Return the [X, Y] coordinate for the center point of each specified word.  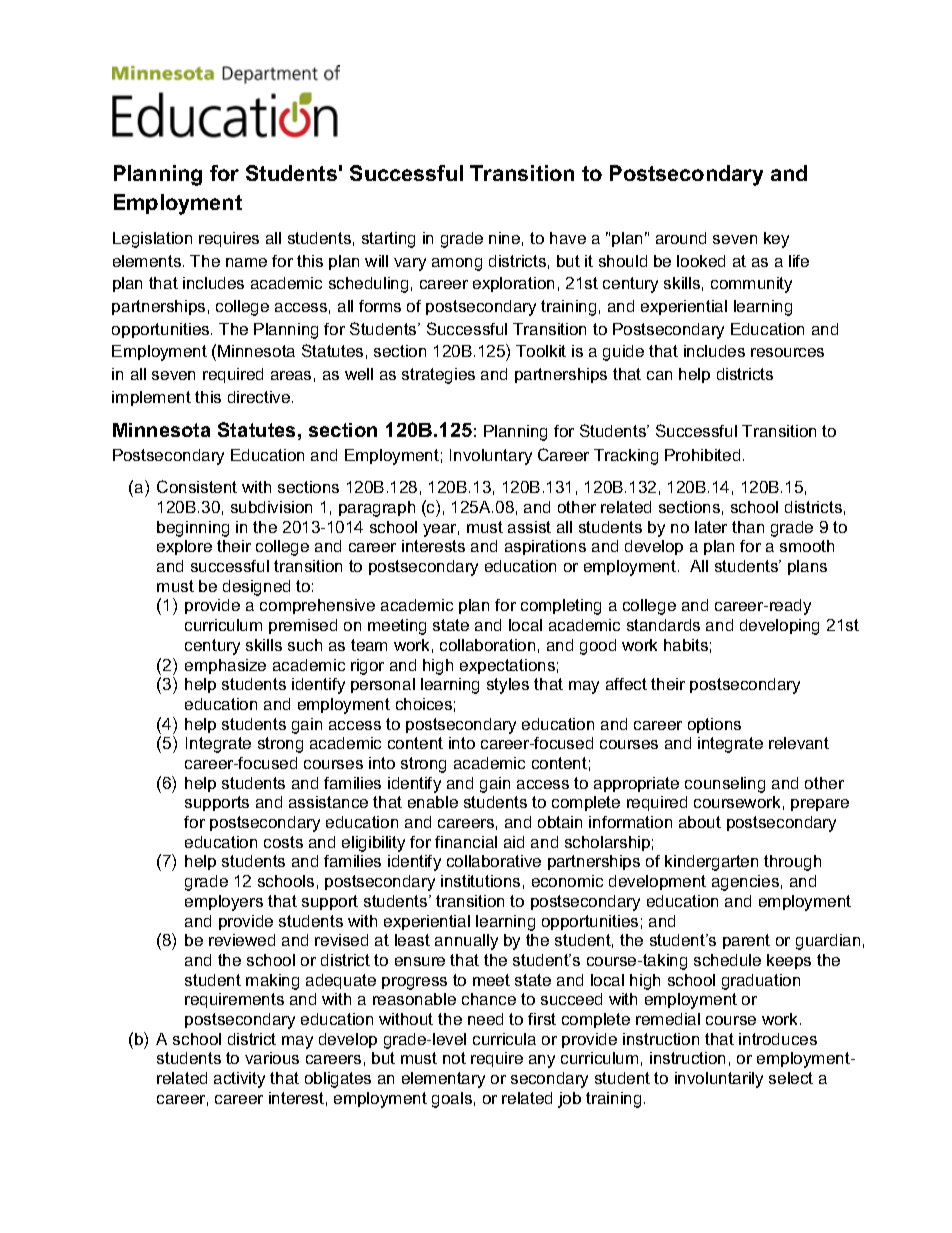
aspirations [545, 547]
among [457, 264]
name [246, 262]
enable [433, 802]
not [454, 1058]
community [751, 285]
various [272, 1058]
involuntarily [719, 1080]
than [748, 527]
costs [283, 842]
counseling [725, 785]
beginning [193, 529]
